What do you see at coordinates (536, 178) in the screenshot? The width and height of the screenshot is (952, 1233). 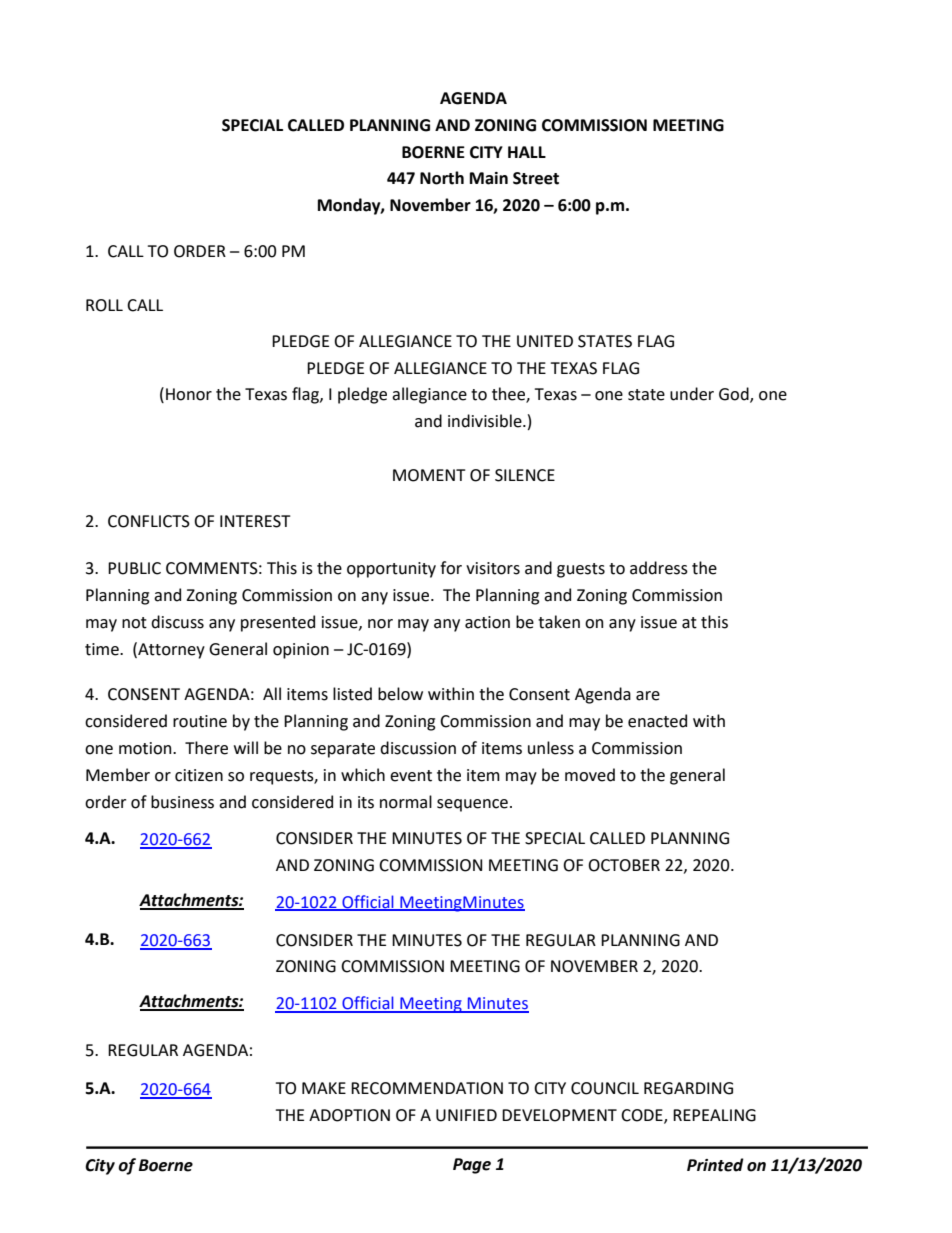 I see `Street` at bounding box center [536, 178].
